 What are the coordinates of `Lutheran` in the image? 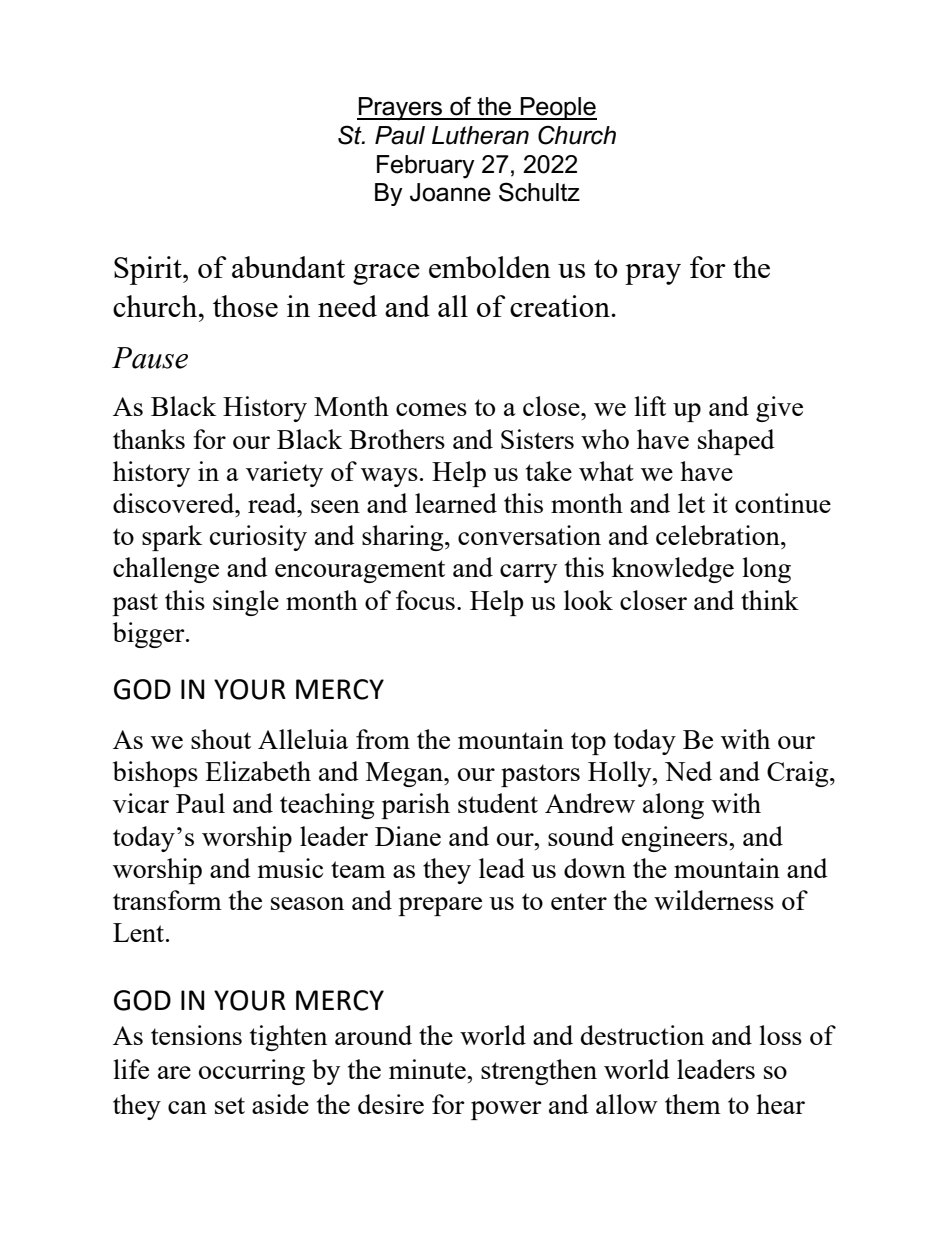 It's located at (480, 135).
